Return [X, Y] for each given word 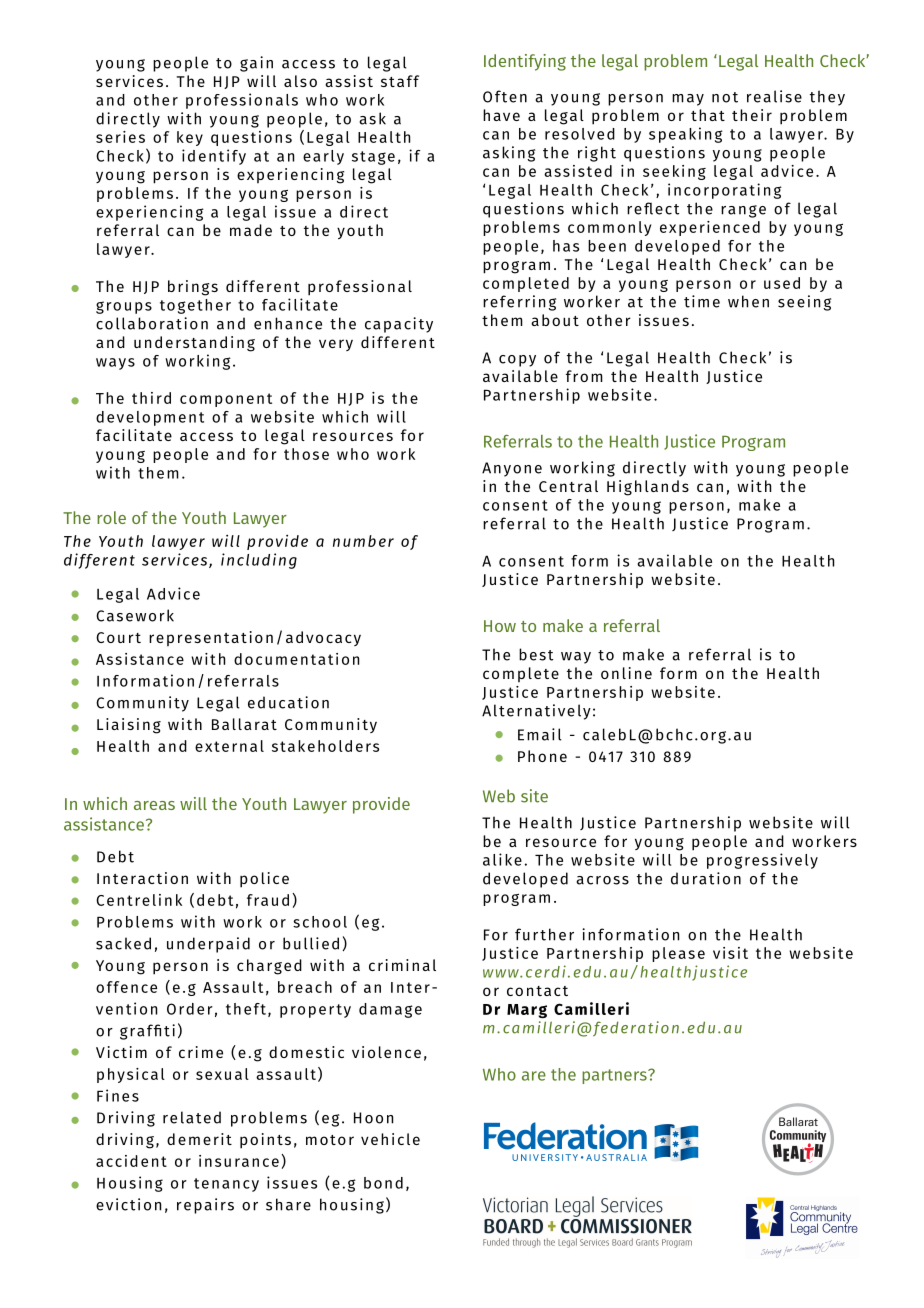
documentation [296, 659]
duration [706, 878]
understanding [194, 344]
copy [517, 361]
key [190, 138]
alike [502, 859]
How [500, 626]
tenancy [226, 1185]
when [748, 301]
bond [383, 1183]
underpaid [208, 945]
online [626, 673]
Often [505, 96]
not [725, 97]
